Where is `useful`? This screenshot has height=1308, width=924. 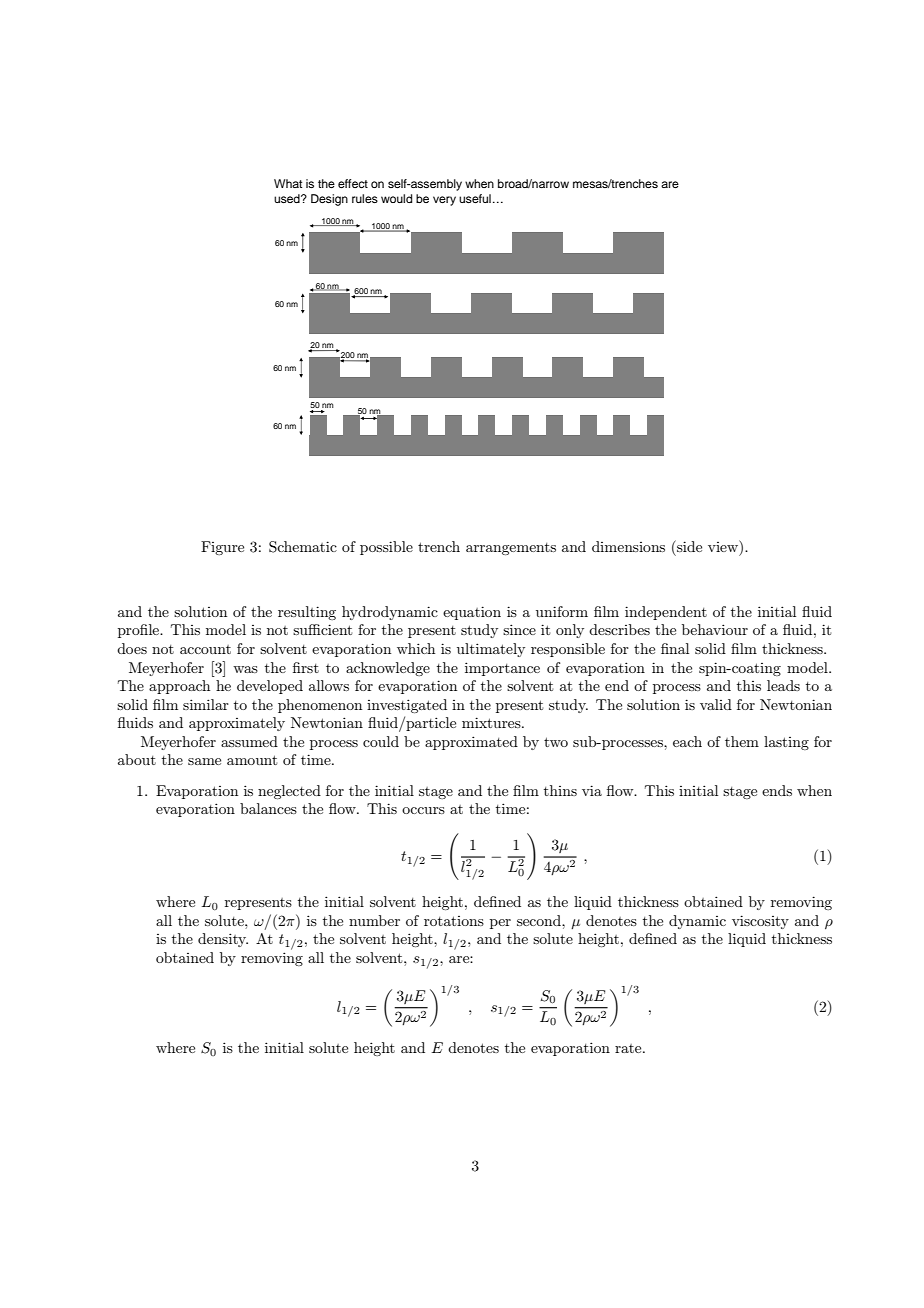
useful is located at coordinates (475, 198).
